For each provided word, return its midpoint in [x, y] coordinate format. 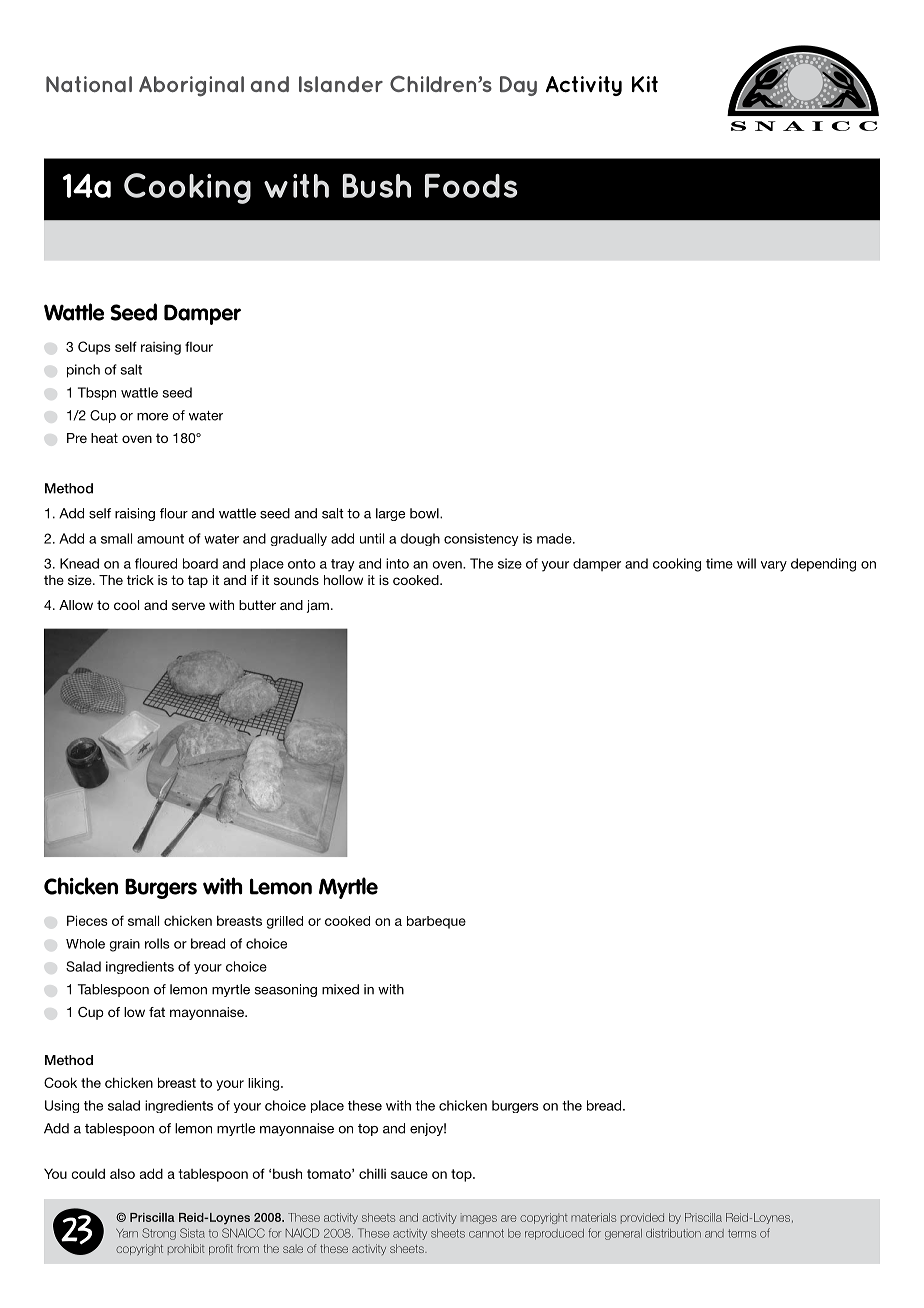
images [479, 1218]
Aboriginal [191, 86]
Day [518, 86]
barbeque [436, 922]
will [746, 563]
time [719, 563]
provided [642, 1218]
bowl [425, 513]
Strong [159, 1234]
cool [126, 605]
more [152, 417]
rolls [157, 943]
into [397, 563]
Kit [645, 84]
